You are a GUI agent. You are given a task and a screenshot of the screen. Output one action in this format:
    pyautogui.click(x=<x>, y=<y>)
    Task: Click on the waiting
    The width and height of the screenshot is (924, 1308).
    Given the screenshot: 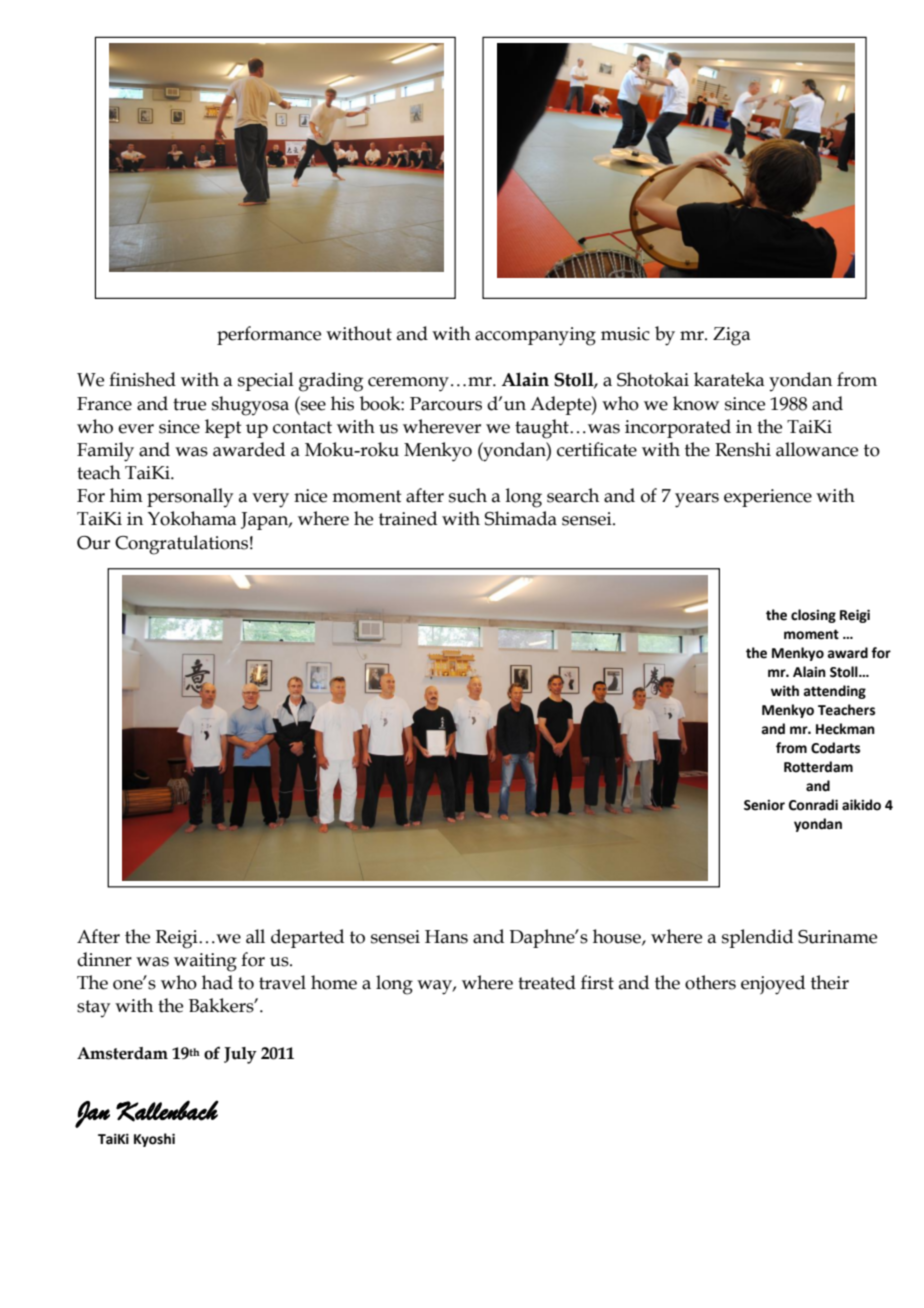 What is the action you would take?
    pyautogui.click(x=205, y=962)
